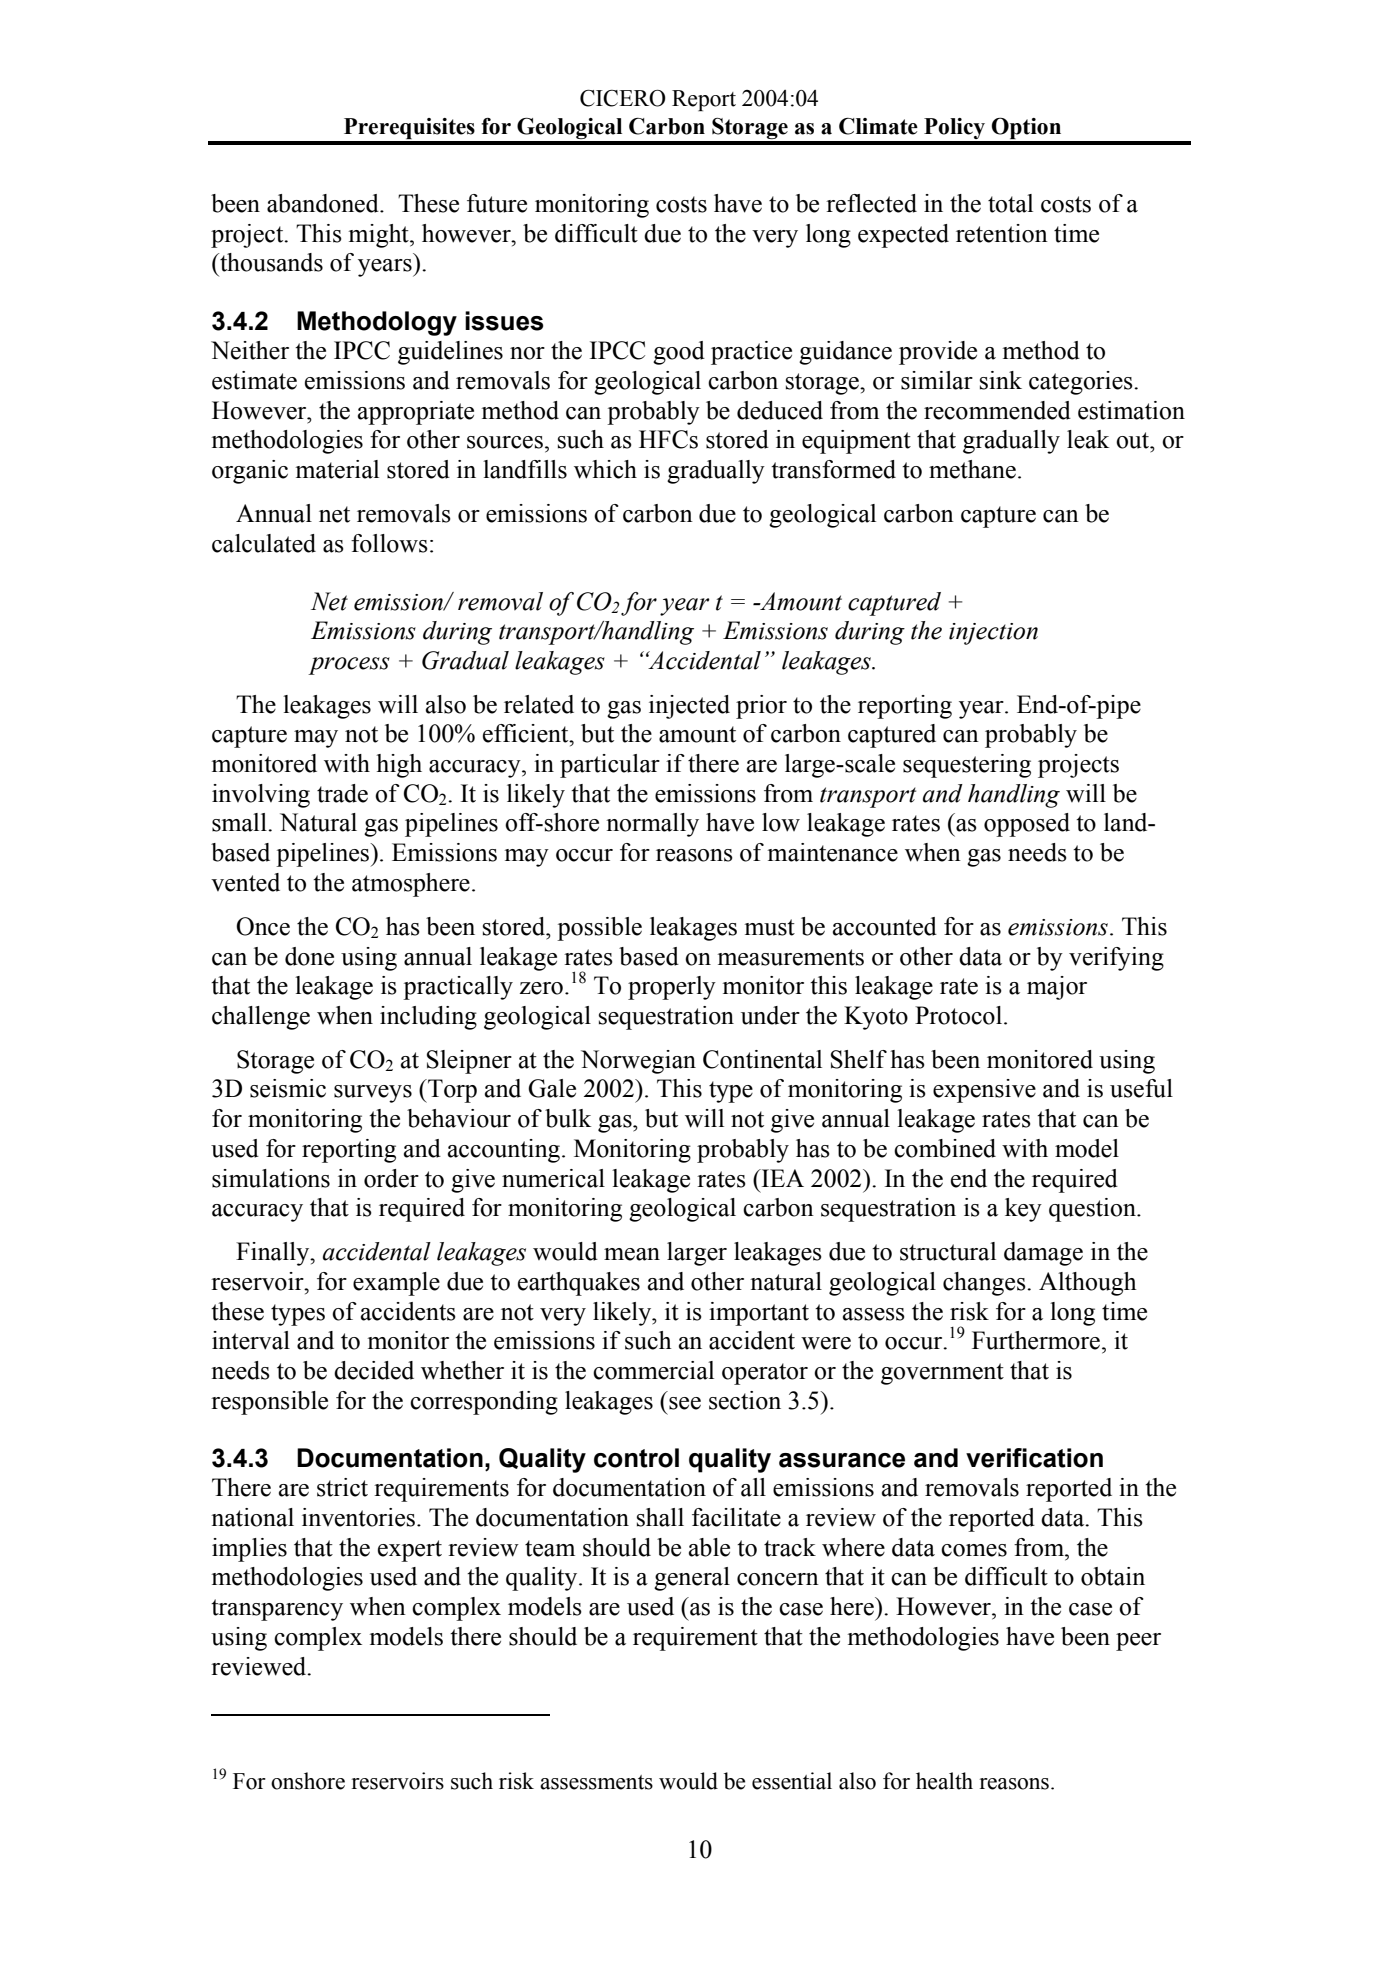 The width and height of the screenshot is (1398, 1978). I want to click on thousands, so click(270, 262).
